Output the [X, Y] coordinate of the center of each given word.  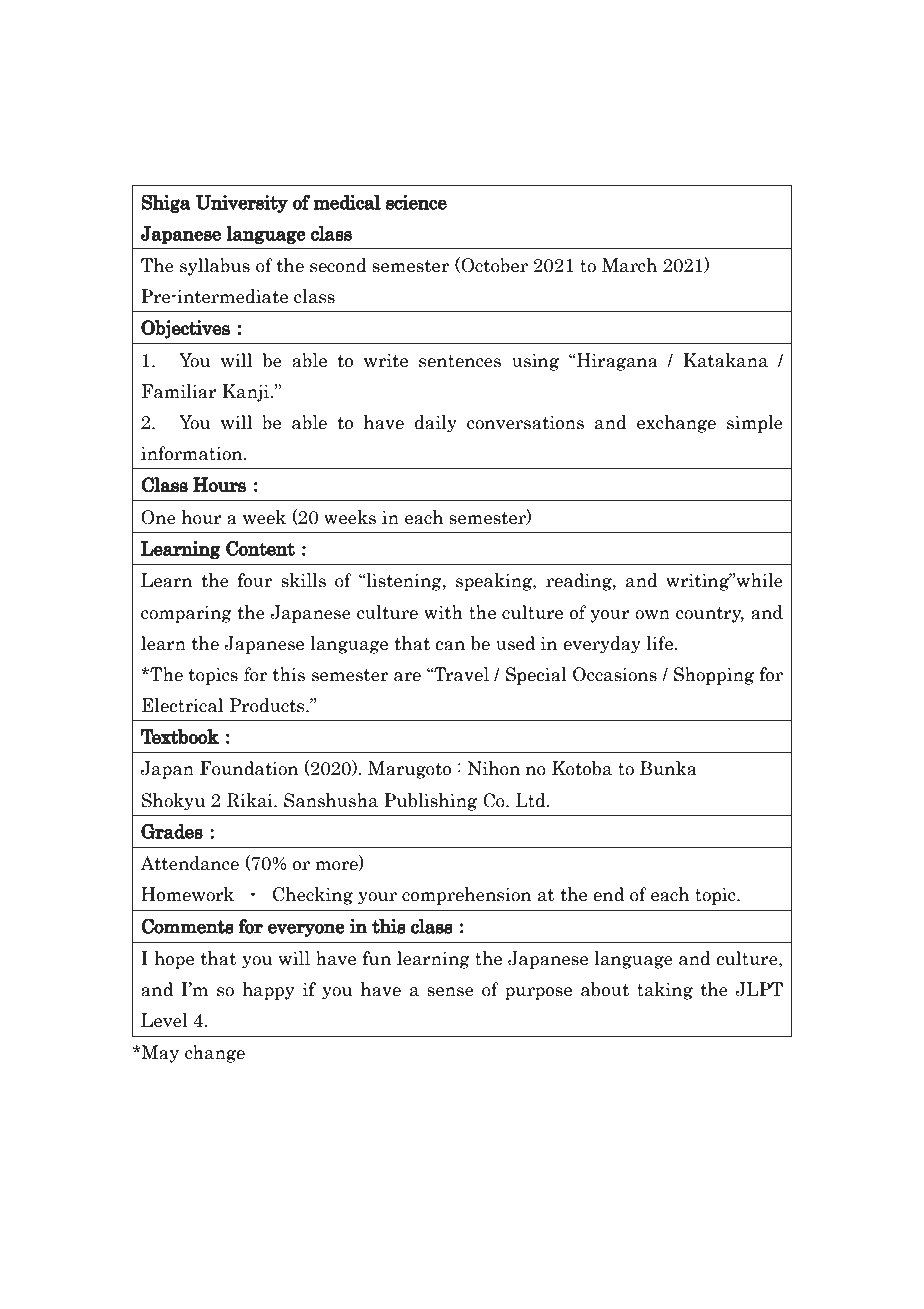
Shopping [714, 676]
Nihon [493, 768]
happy [268, 991]
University [241, 204]
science [416, 202]
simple [755, 424]
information [193, 453]
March [629, 265]
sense [450, 992]
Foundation [249, 768]
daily [436, 424]
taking [665, 991]
